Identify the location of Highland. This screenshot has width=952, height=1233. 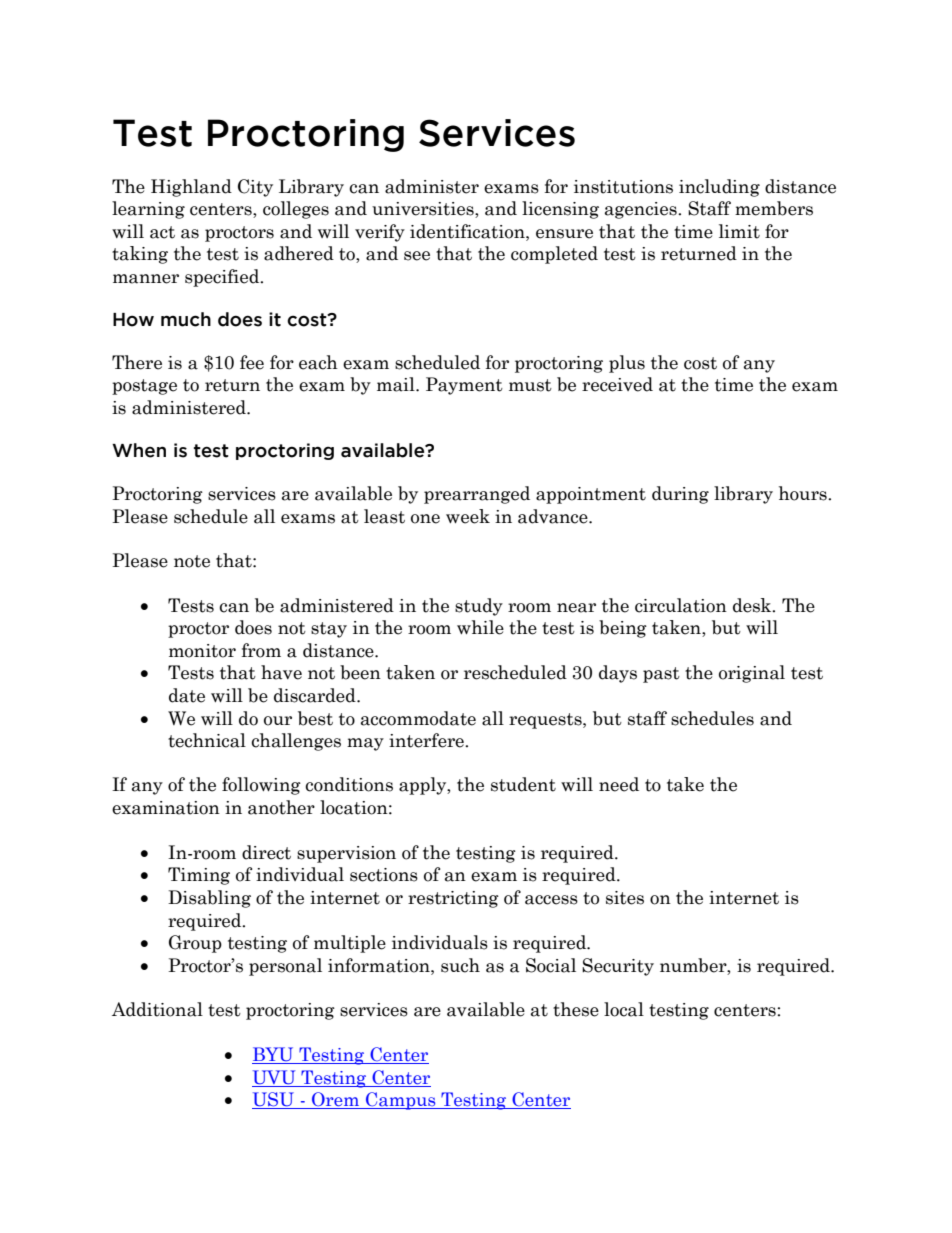
(191, 188).
